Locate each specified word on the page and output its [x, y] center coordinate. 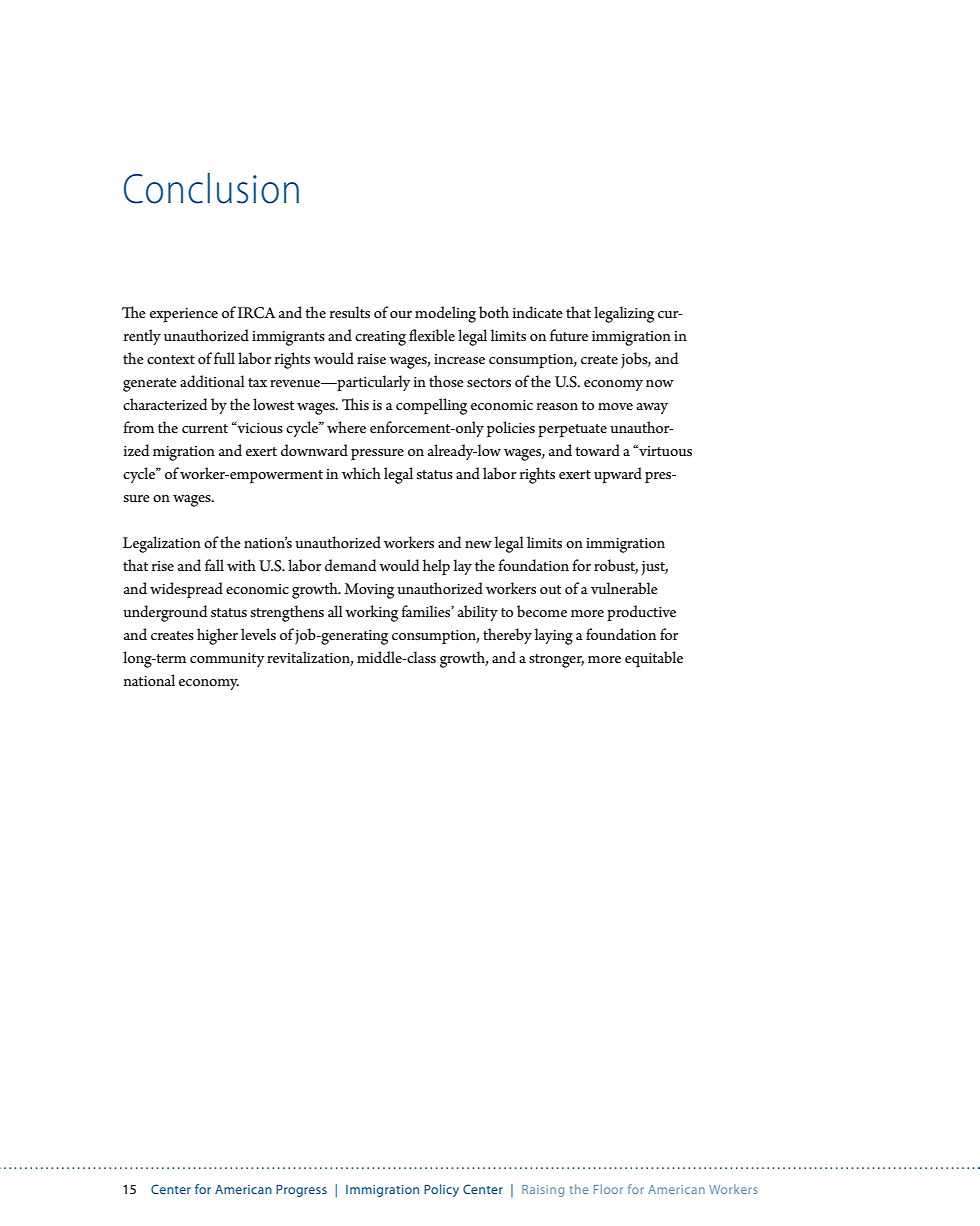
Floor [608, 1189]
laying [554, 636]
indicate [537, 312]
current [205, 428]
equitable [654, 659]
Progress [301, 1191]
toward [597, 450]
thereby [507, 636]
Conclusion [211, 188]
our [401, 314]
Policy [441, 1190]
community [227, 660]
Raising [543, 1191]
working [371, 613]
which [361, 473]
